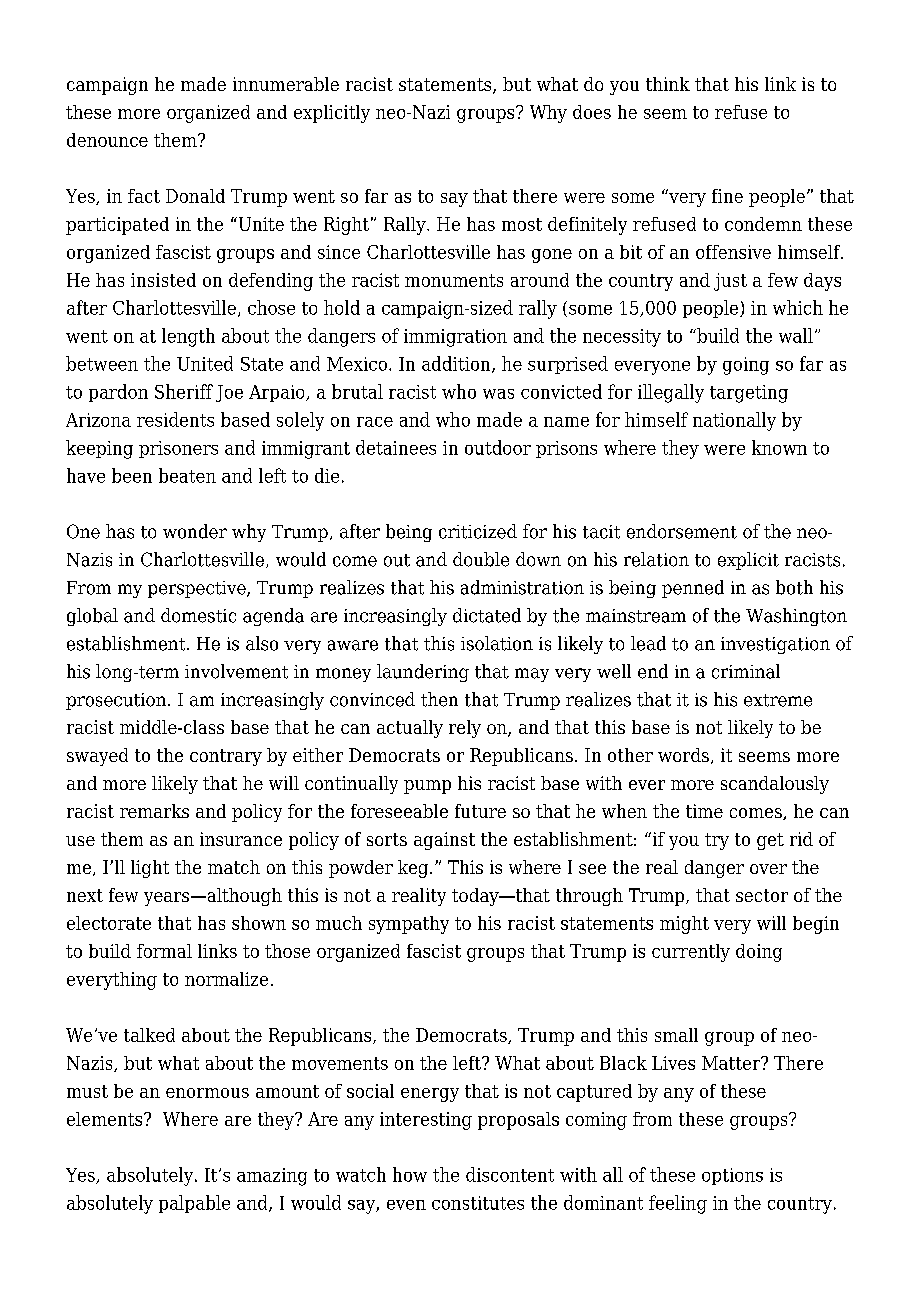 The width and height of the screenshot is (924, 1308). Describe the element at coordinates (465, 729) in the screenshot. I see `rely` at that location.
